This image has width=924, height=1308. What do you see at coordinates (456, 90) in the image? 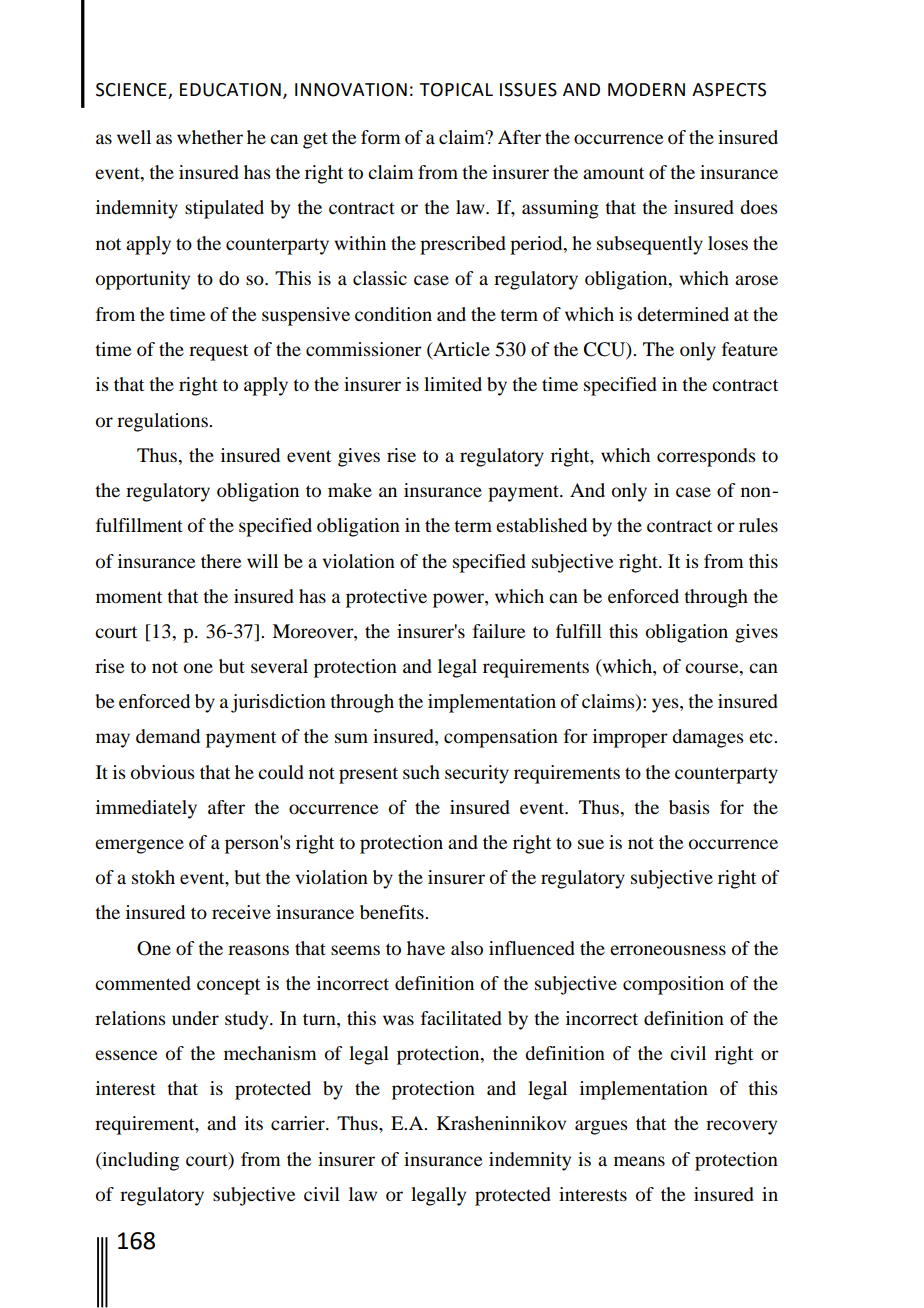
I see `TOPICAL` at bounding box center [456, 90].
